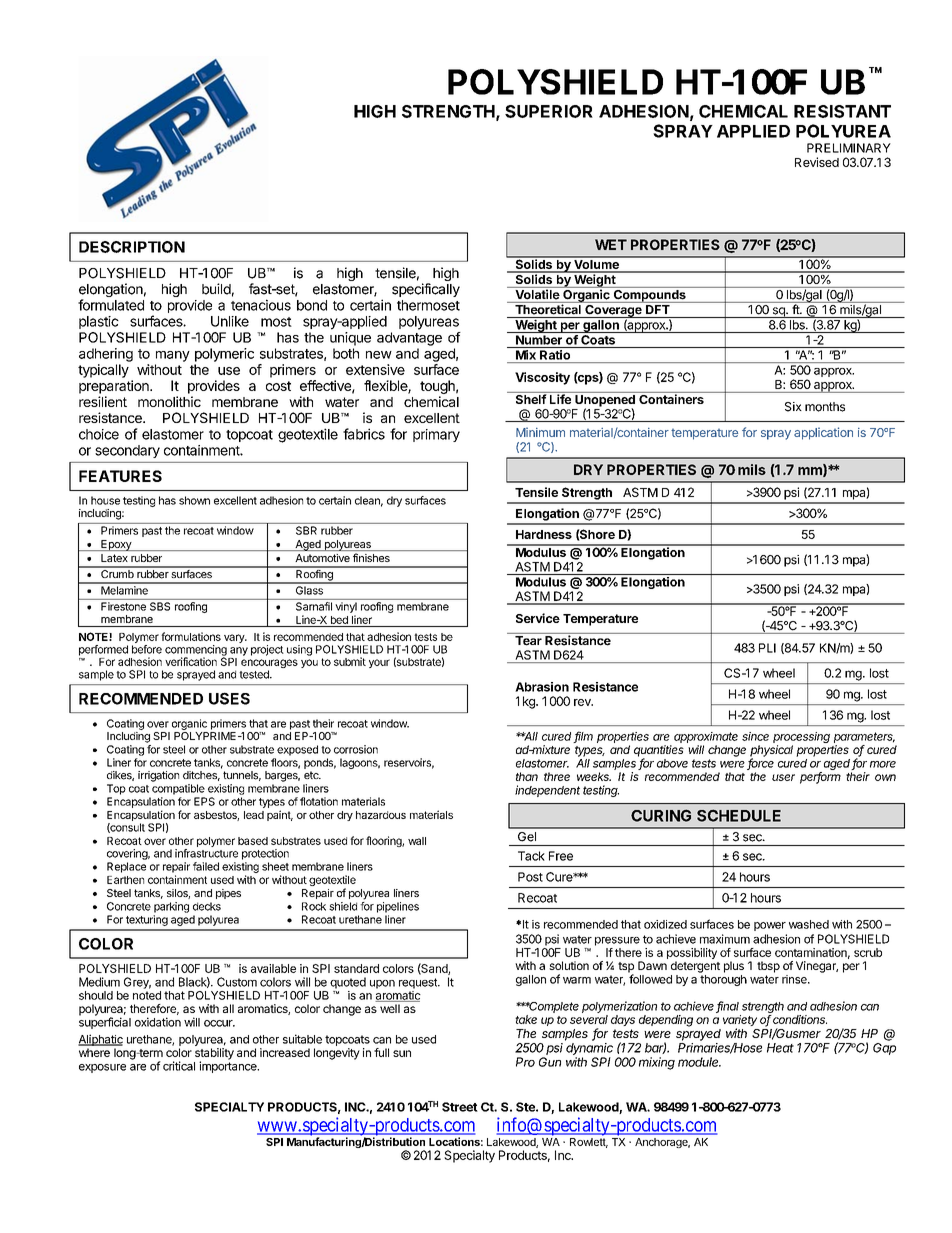  I want to click on secondary, so click(127, 451).
